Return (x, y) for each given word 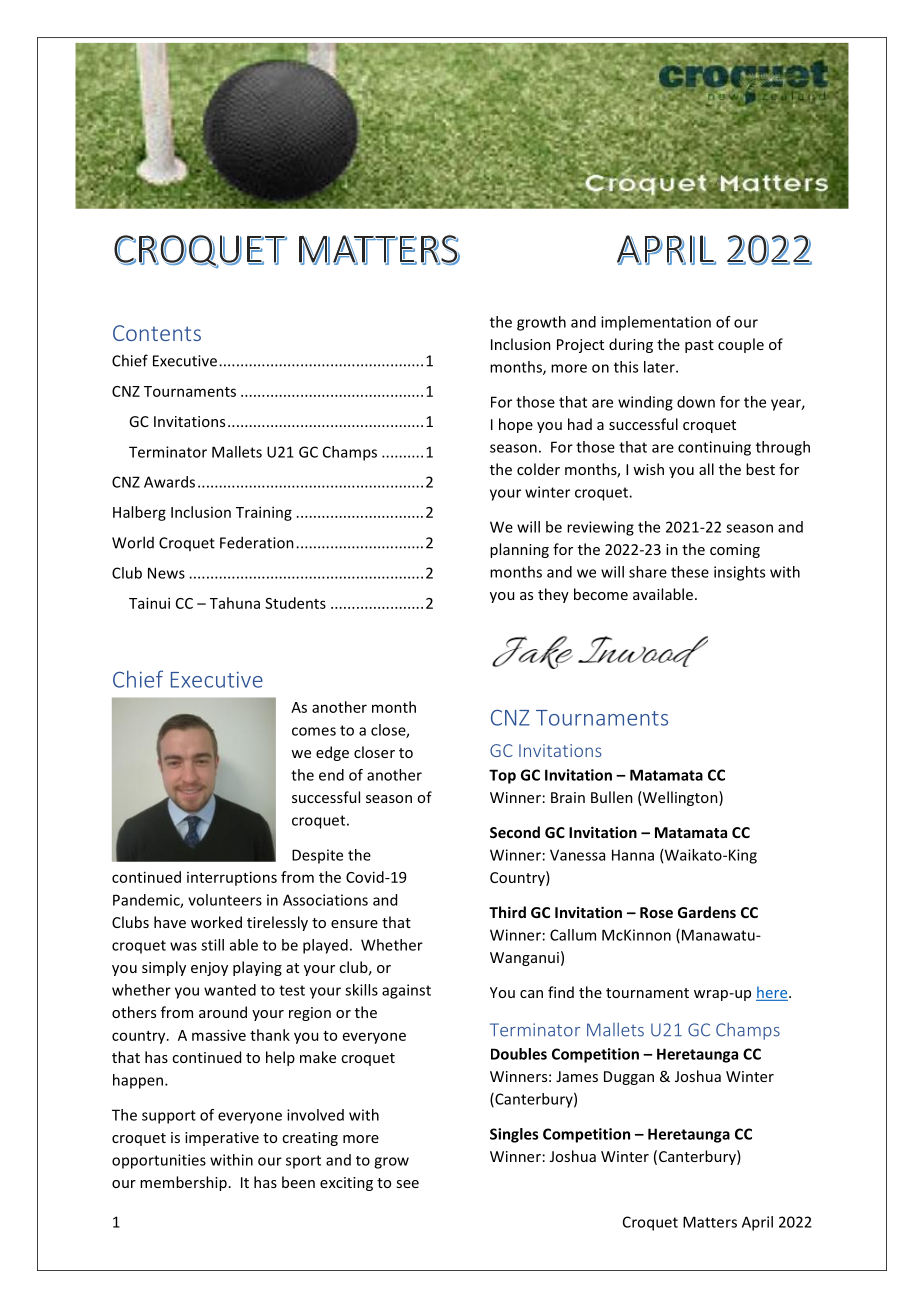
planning (519, 550)
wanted (230, 990)
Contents (157, 333)
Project (580, 346)
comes (314, 731)
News (166, 573)
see (407, 1184)
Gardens (707, 912)
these (690, 572)
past (699, 346)
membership (183, 1183)
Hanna (633, 855)
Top (502, 776)
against (406, 991)
